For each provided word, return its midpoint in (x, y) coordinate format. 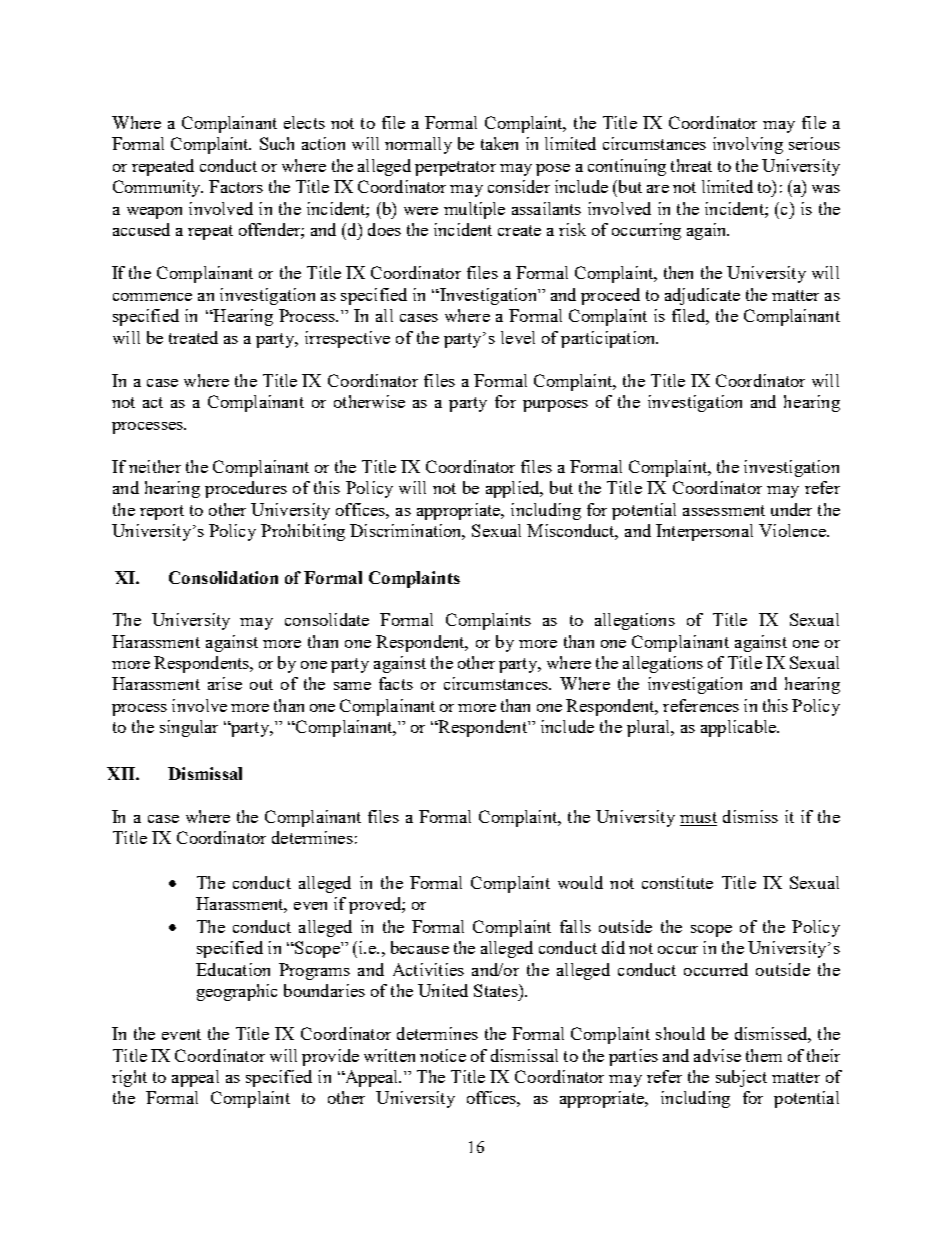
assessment (724, 510)
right (129, 1078)
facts (396, 683)
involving (748, 145)
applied (514, 489)
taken (499, 143)
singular (189, 728)
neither (155, 466)
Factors (236, 186)
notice (443, 1055)
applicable (739, 728)
